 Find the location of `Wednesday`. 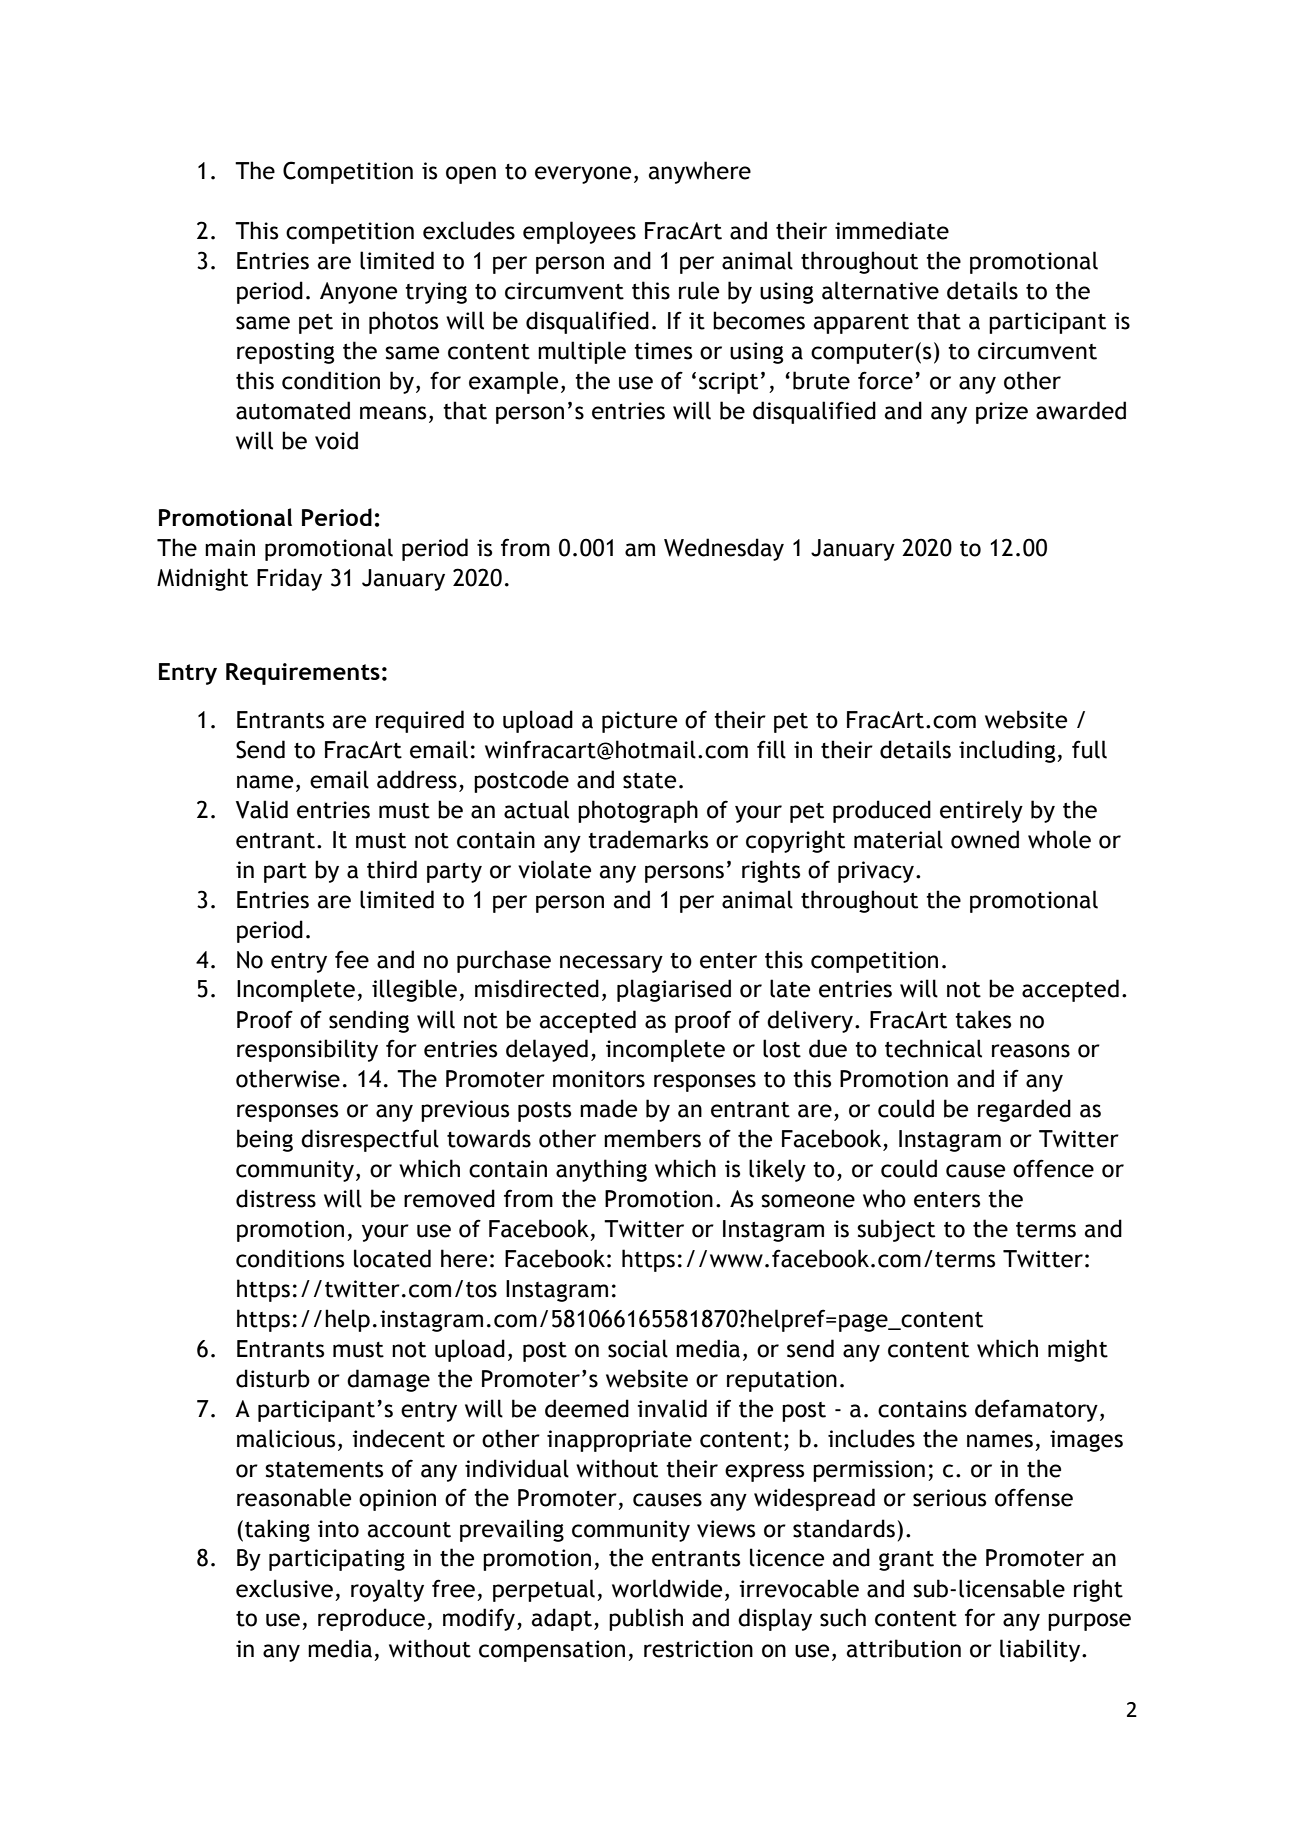

Wednesday is located at coordinates (724, 549).
